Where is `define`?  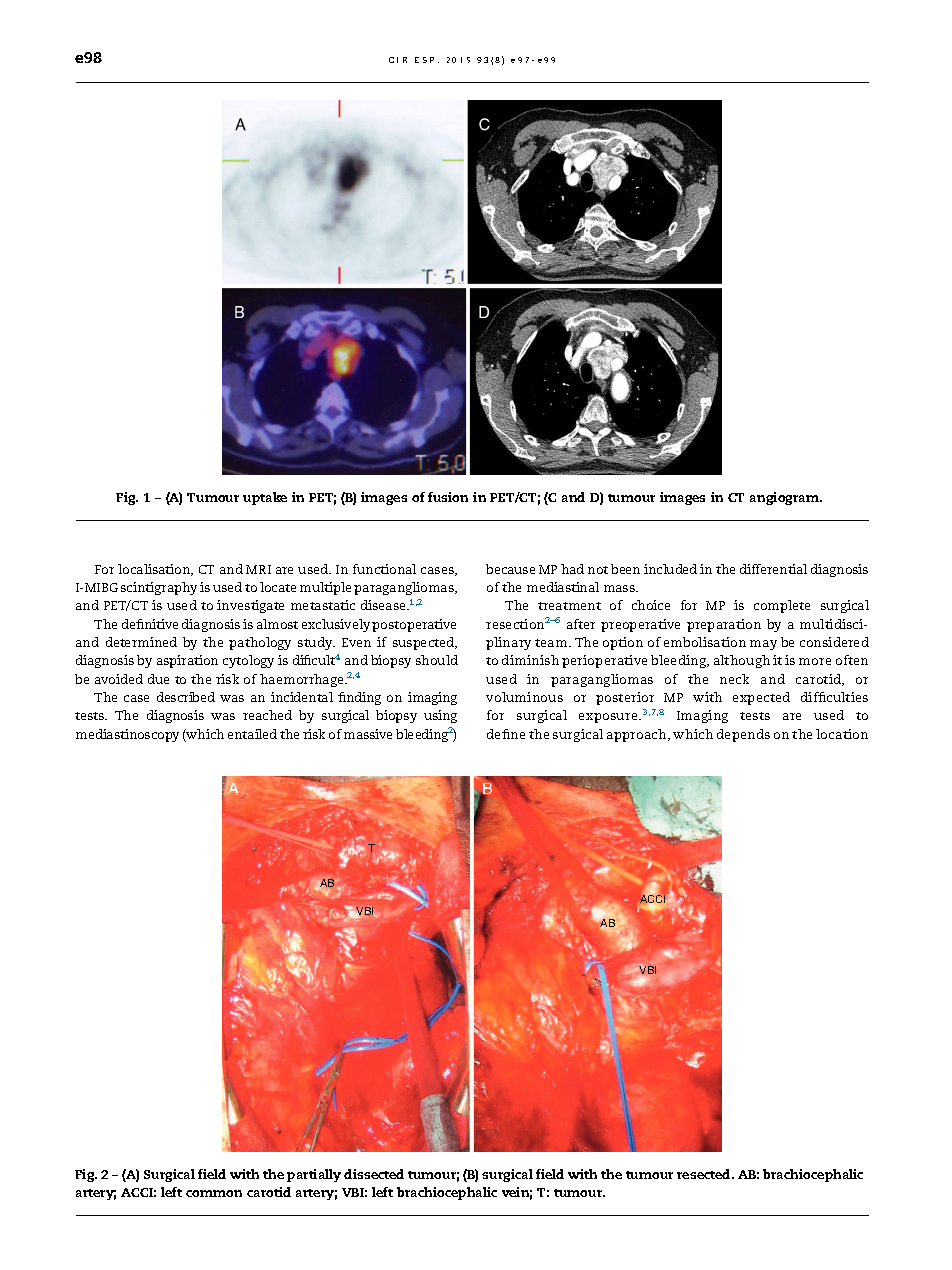
define is located at coordinates (506, 734).
